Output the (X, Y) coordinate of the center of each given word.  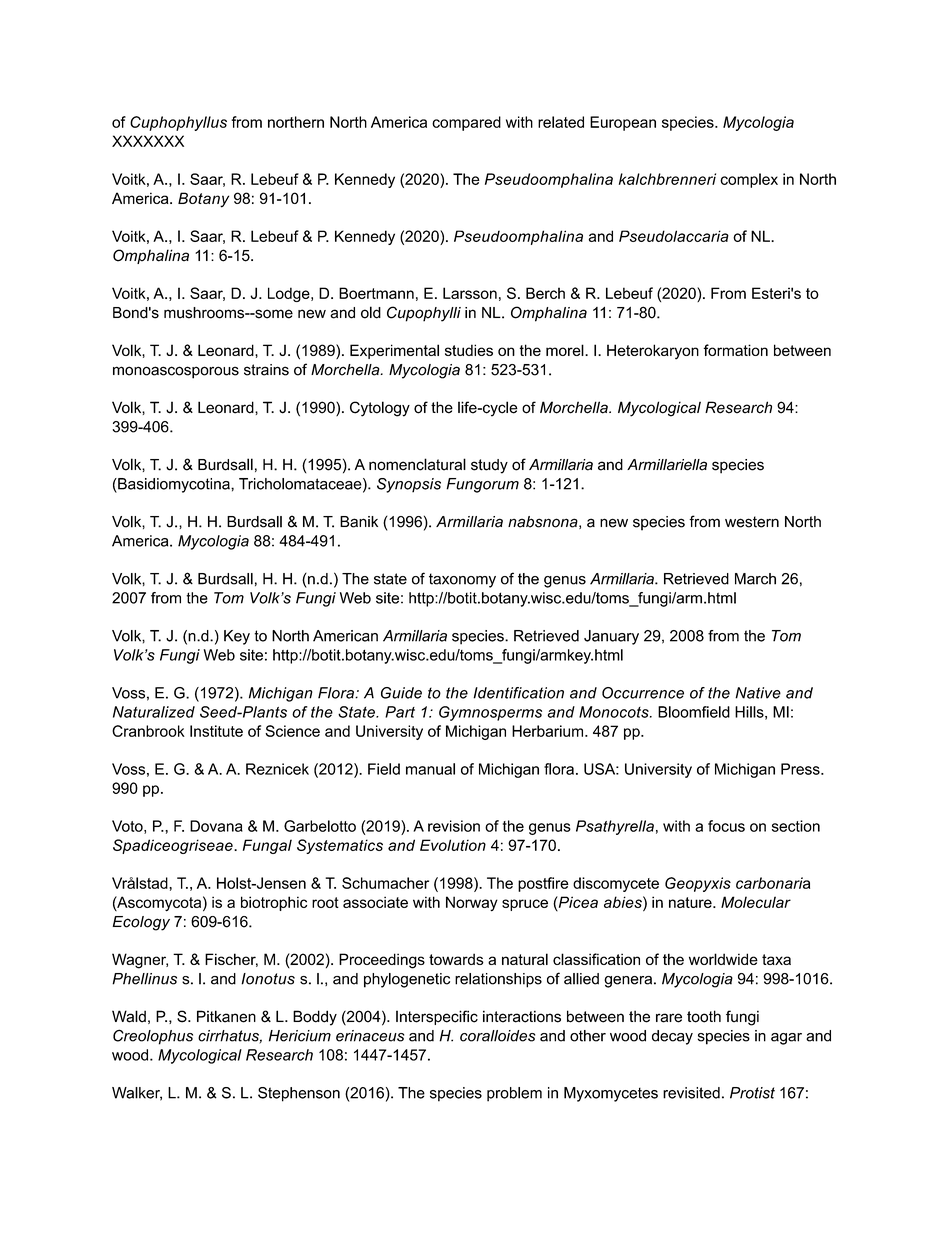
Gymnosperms (490, 713)
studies (469, 350)
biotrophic (274, 903)
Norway (472, 903)
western (752, 522)
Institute (216, 731)
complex (749, 180)
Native (758, 693)
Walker (137, 1094)
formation (735, 350)
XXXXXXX (148, 141)
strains (266, 370)
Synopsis (409, 485)
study (489, 466)
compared (466, 123)
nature (691, 902)
